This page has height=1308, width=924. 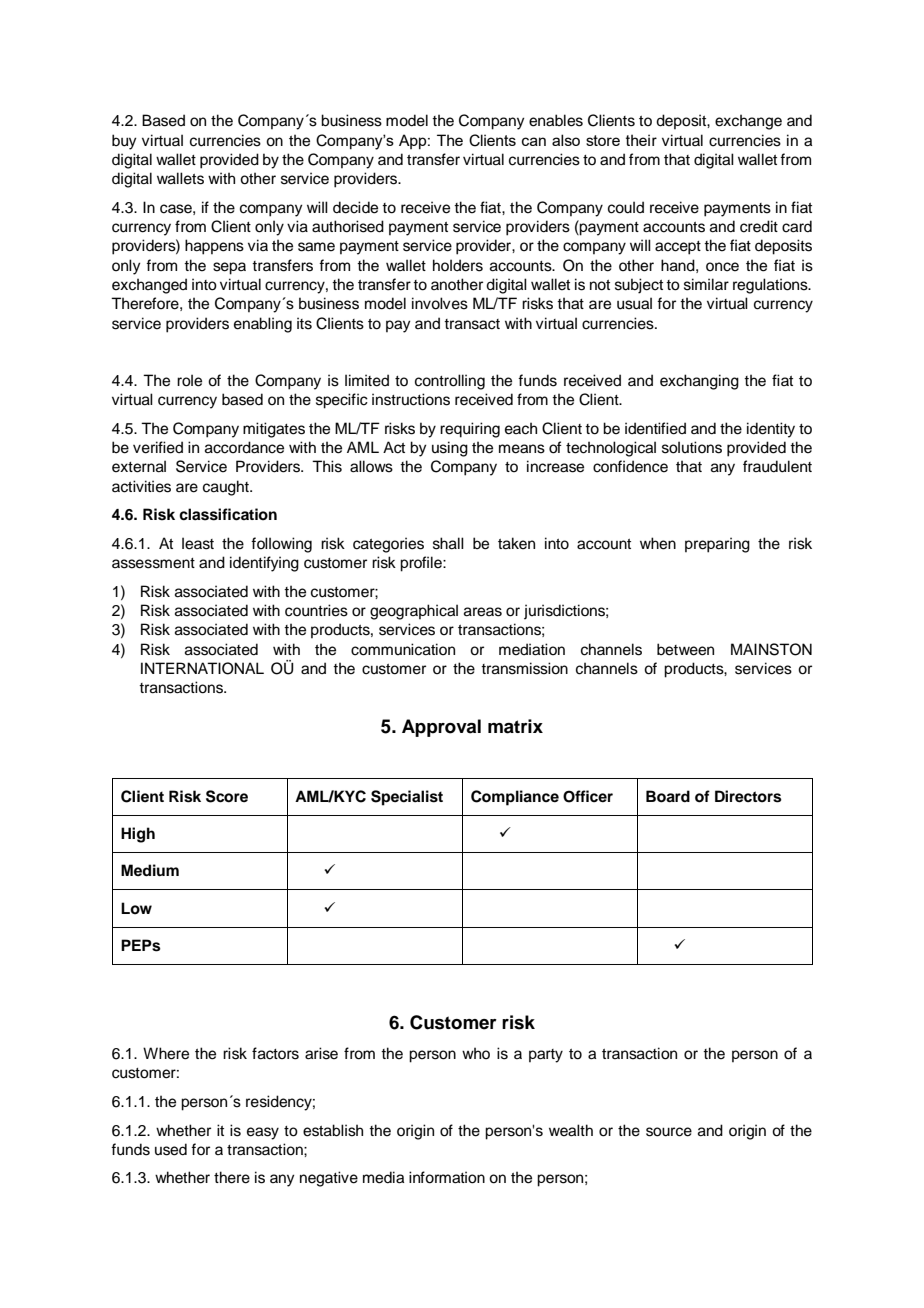 I want to click on Directors, so click(x=748, y=796).
